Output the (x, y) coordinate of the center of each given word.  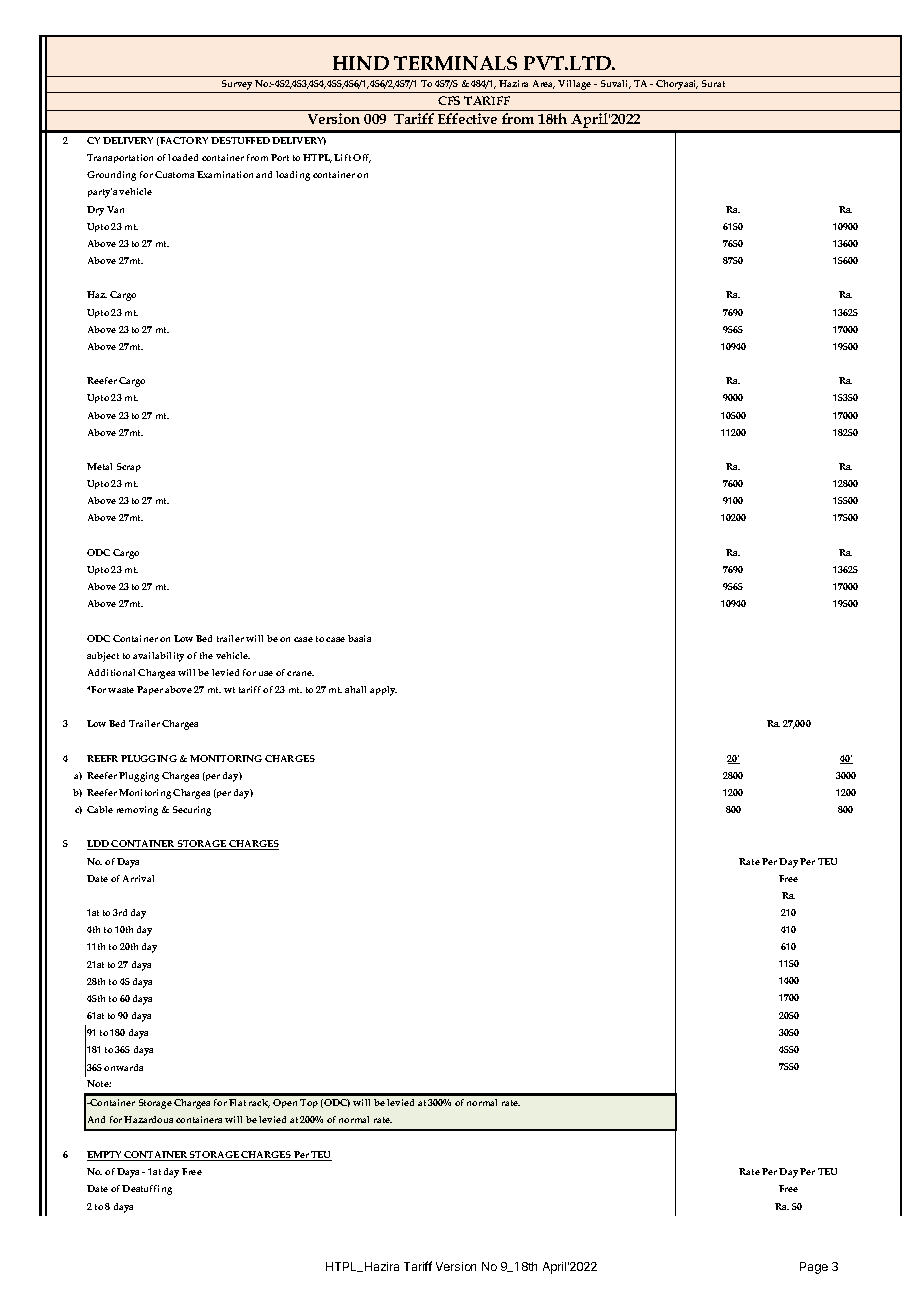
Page (814, 1268)
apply (383, 691)
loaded (183, 157)
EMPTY (105, 1156)
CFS (449, 100)
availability (158, 657)
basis (359, 638)
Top (309, 1103)
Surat (713, 83)
